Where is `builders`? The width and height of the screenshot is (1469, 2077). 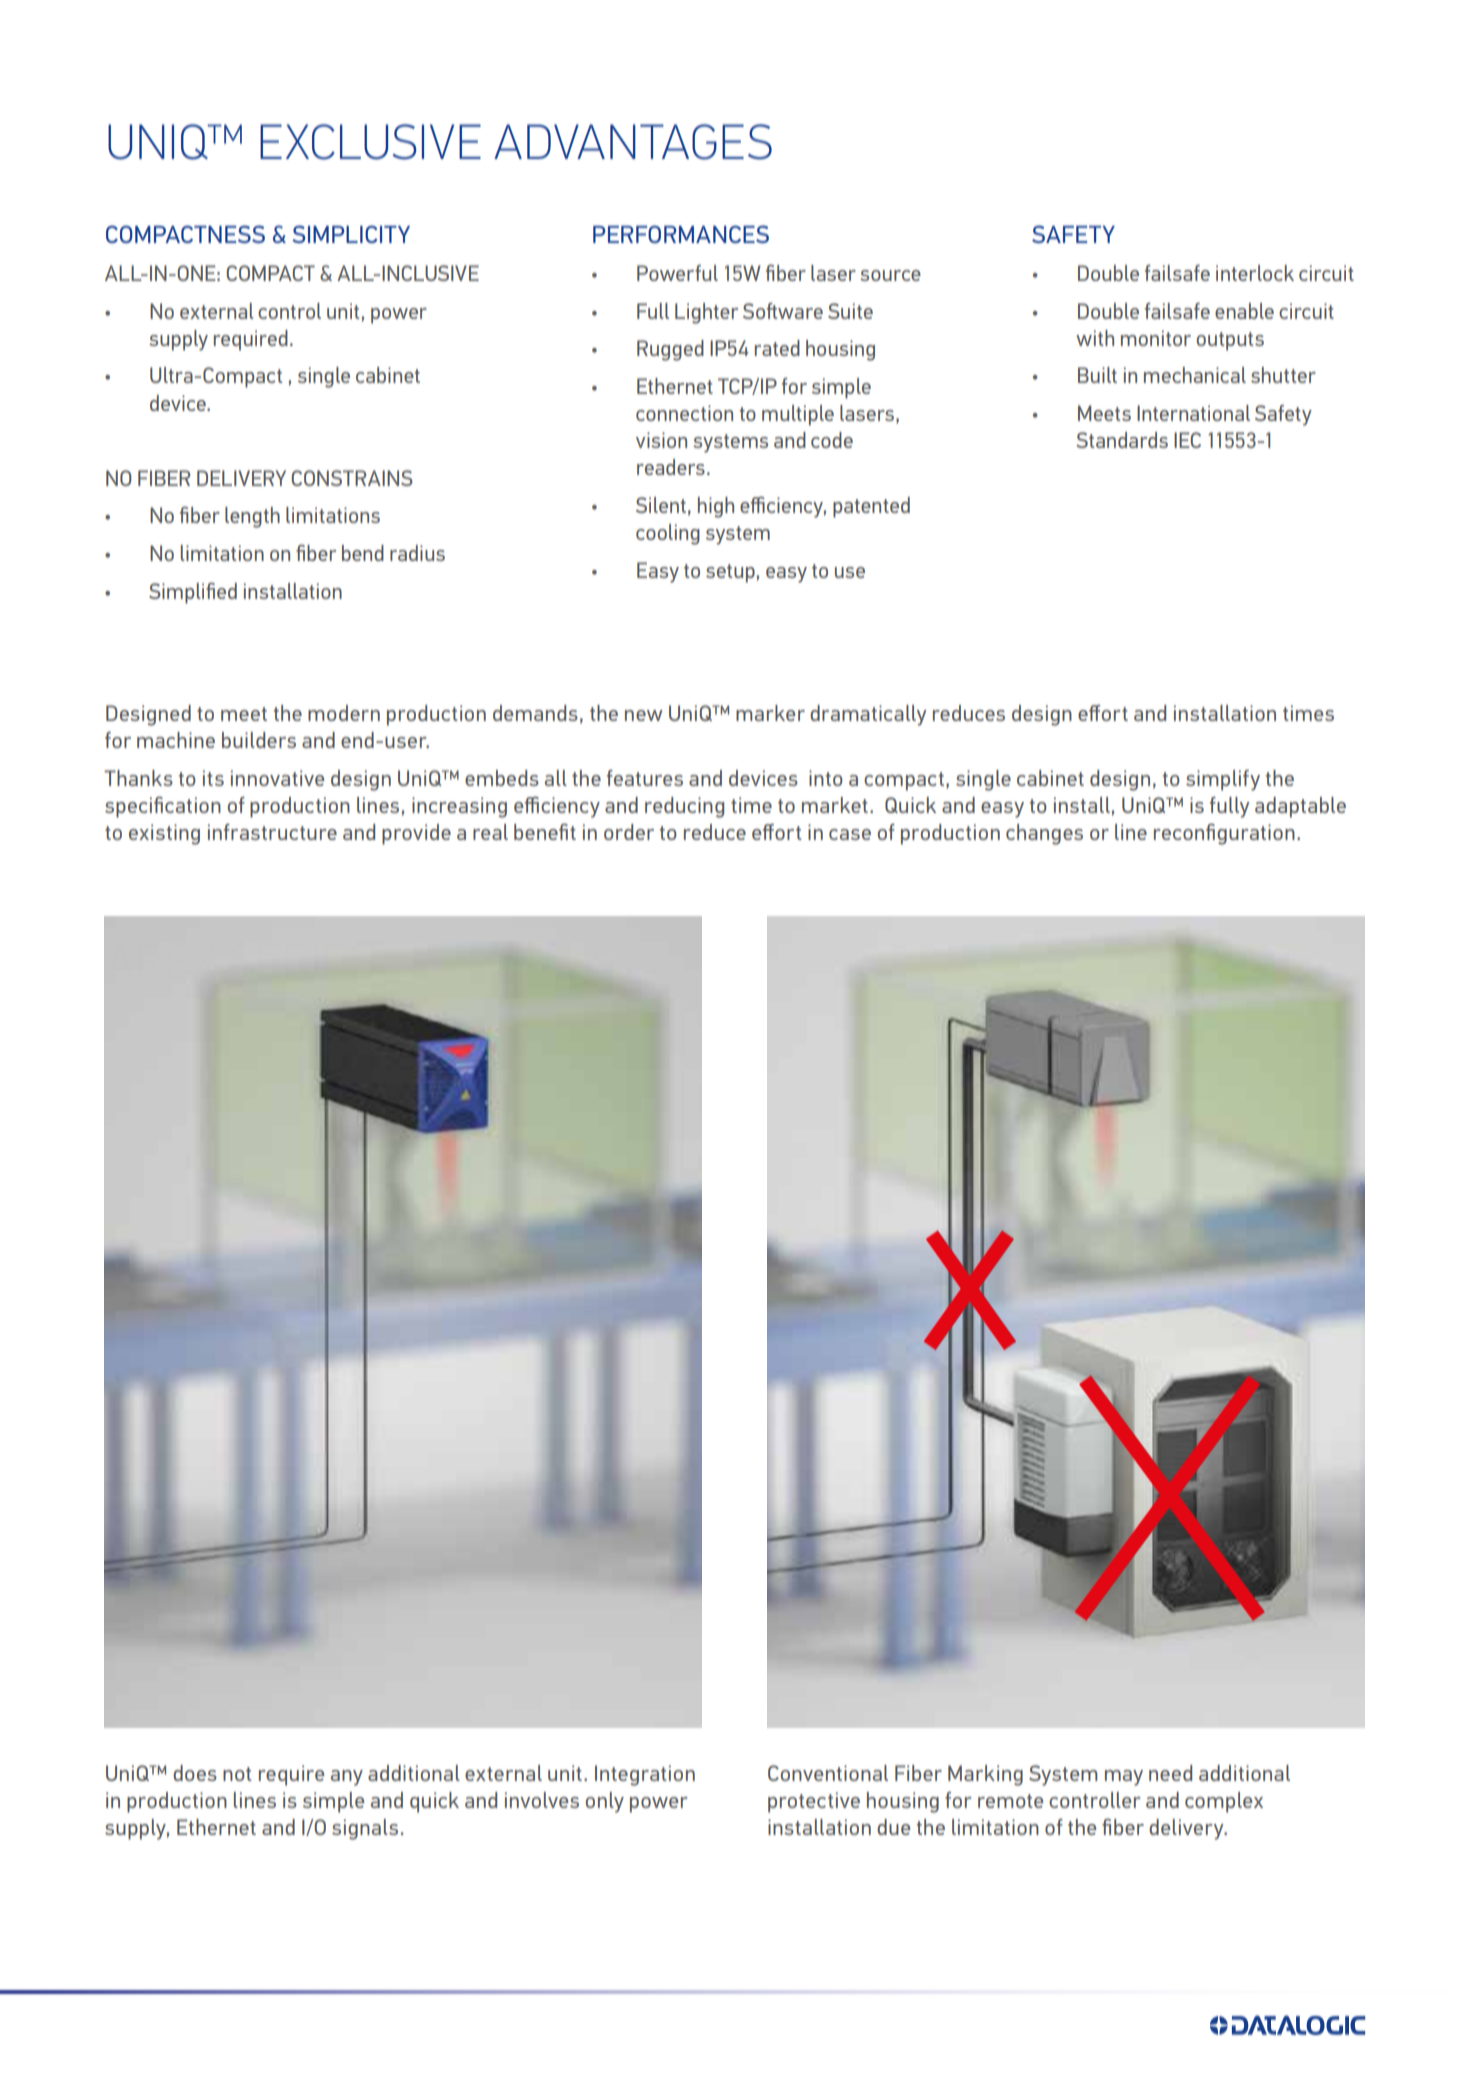
builders is located at coordinates (259, 740).
